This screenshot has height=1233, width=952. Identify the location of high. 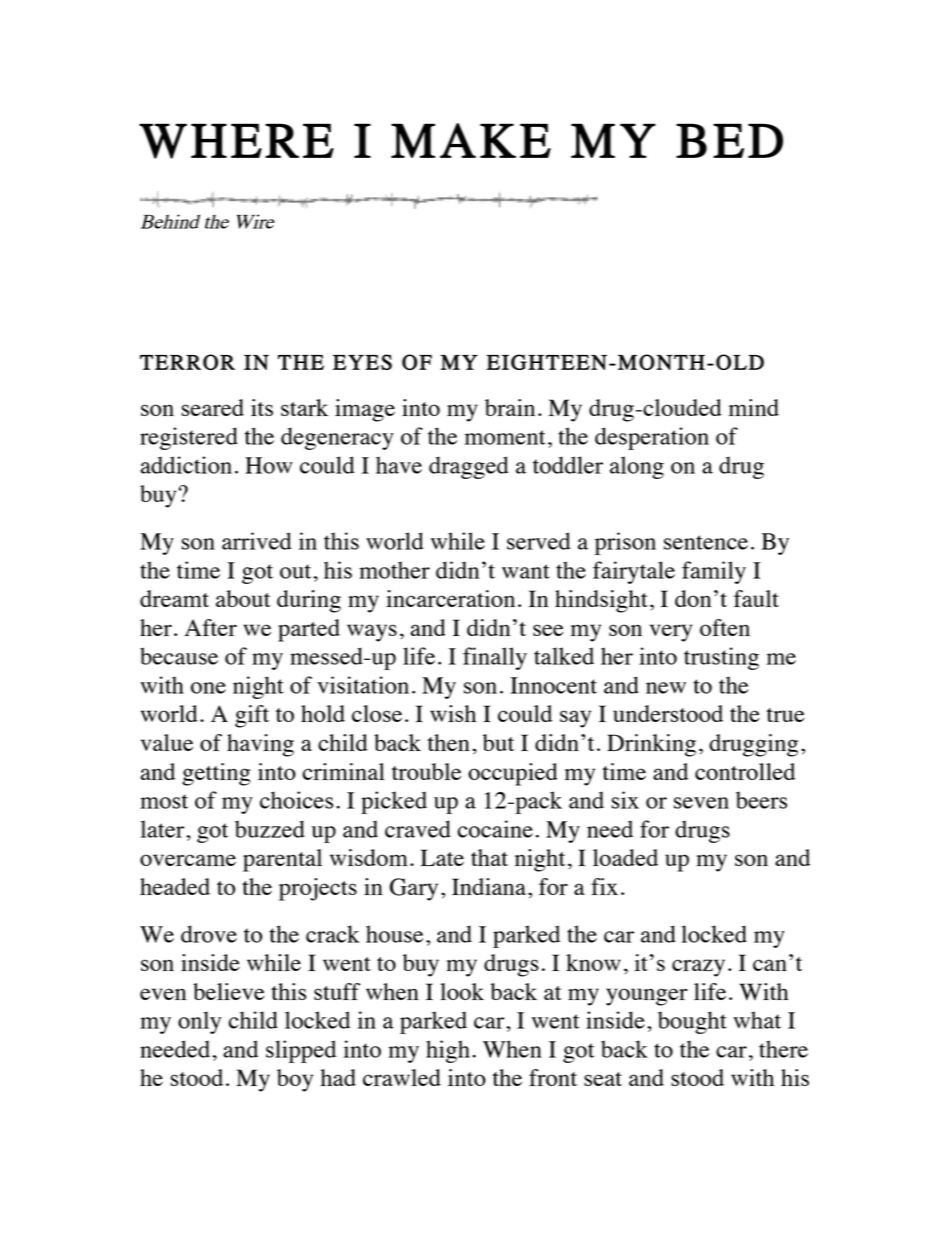
(448, 1051).
